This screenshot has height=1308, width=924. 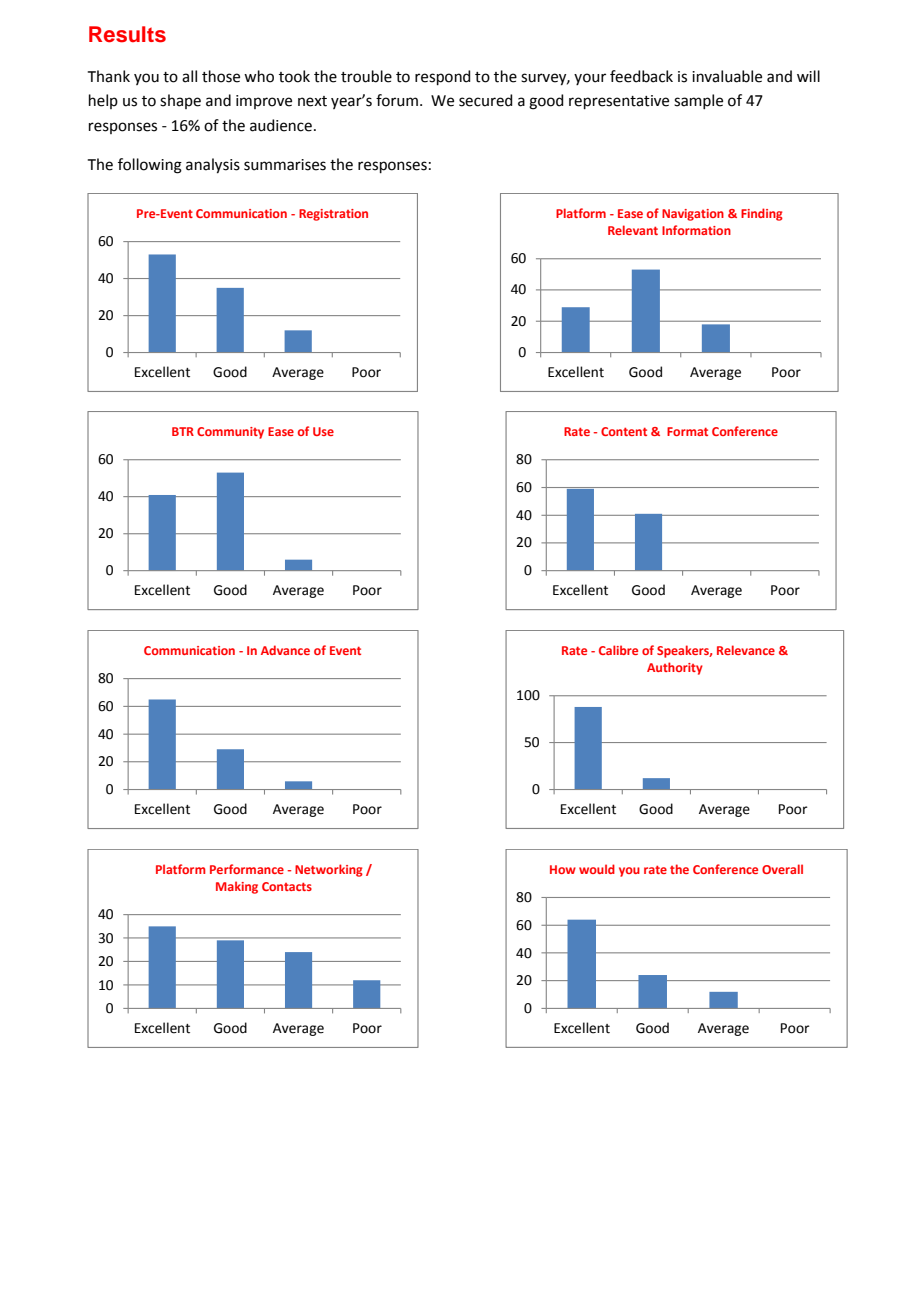 I want to click on invaluable, so click(x=727, y=76).
